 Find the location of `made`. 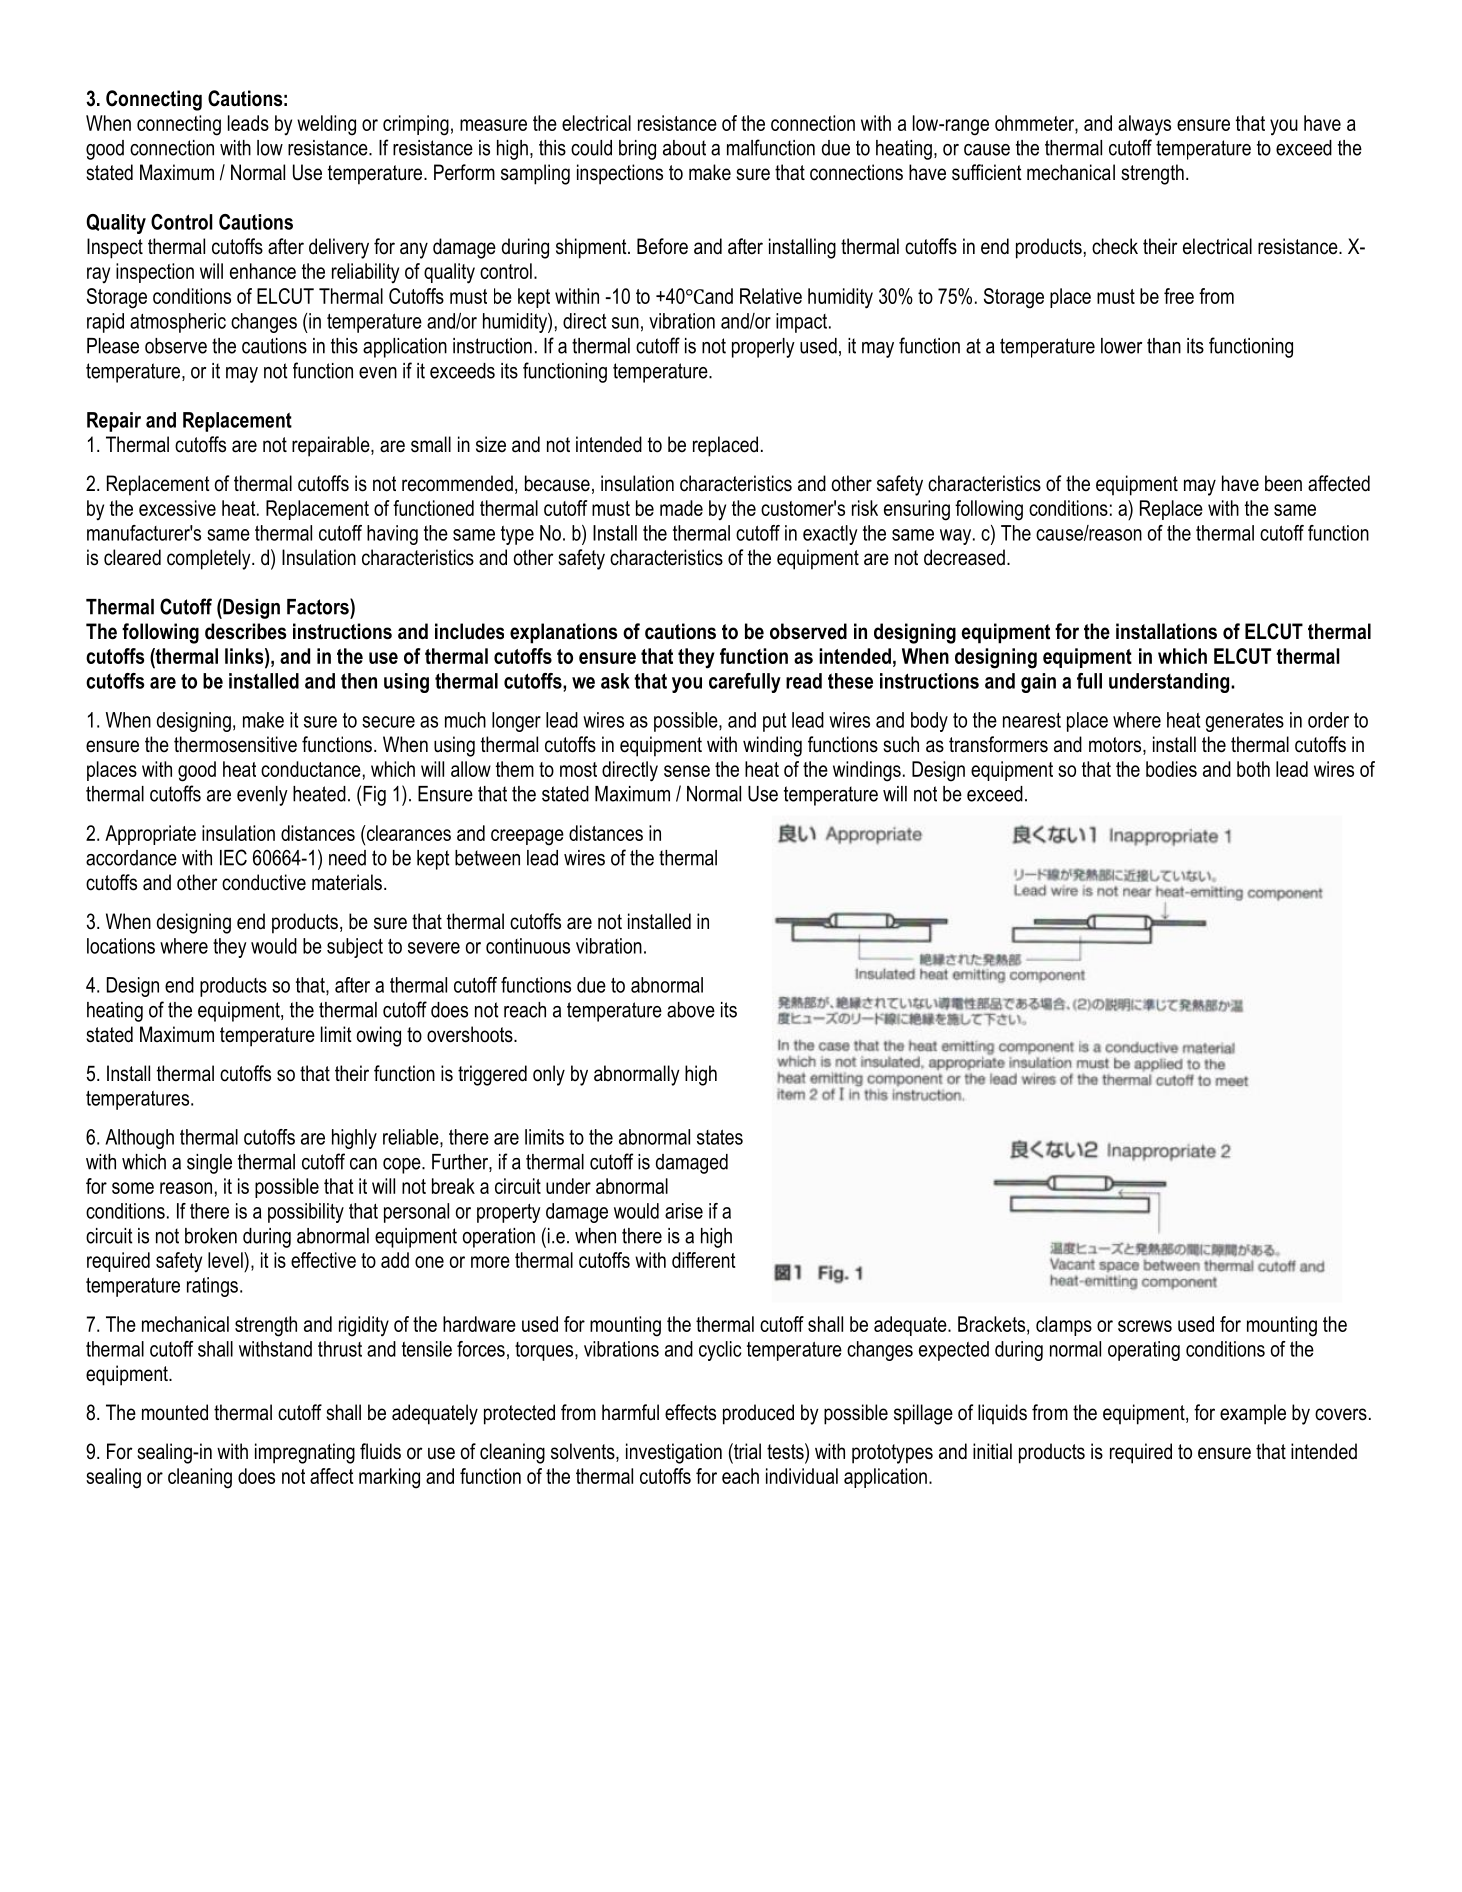

made is located at coordinates (681, 508).
